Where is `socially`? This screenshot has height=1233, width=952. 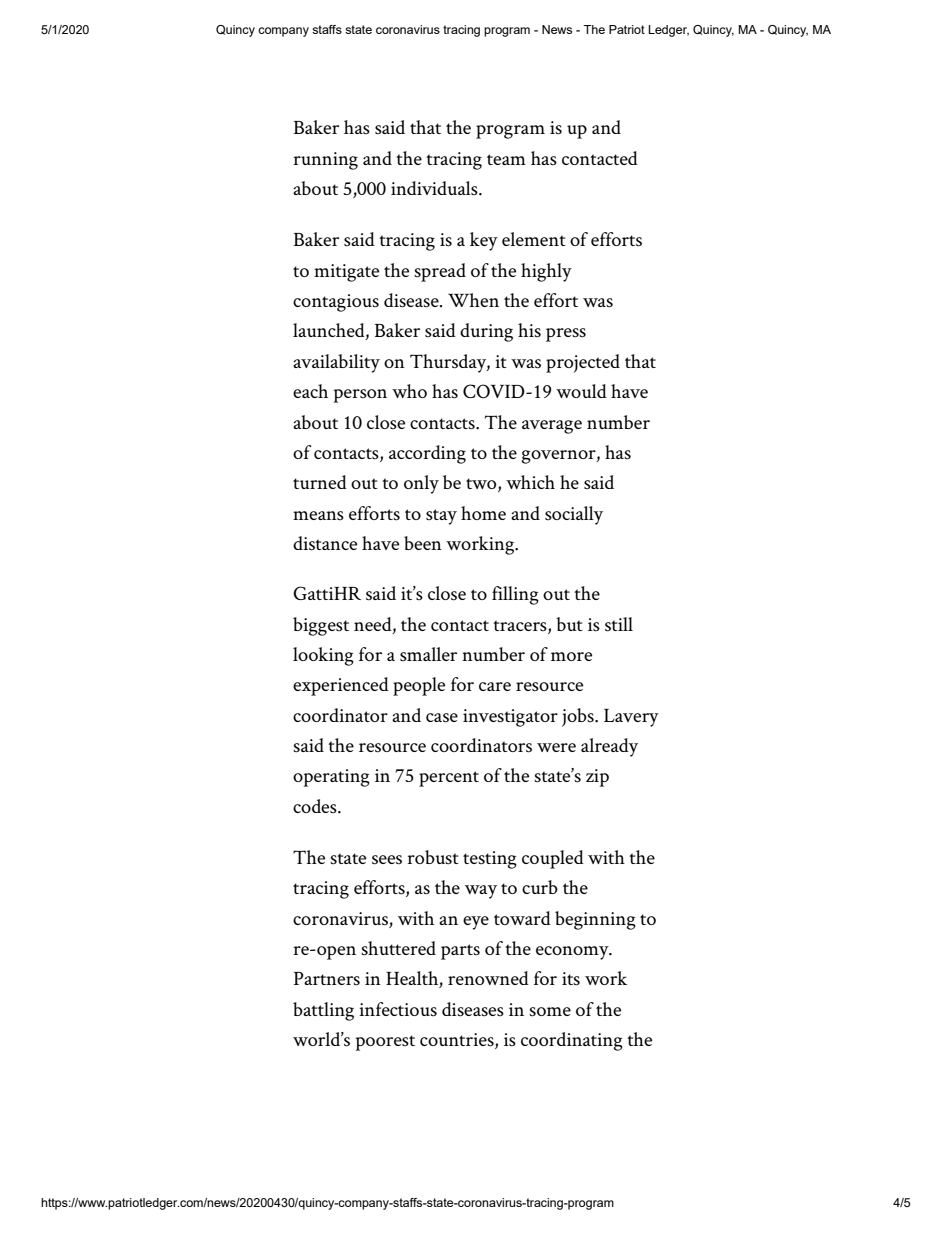 socially is located at coordinates (574, 515).
